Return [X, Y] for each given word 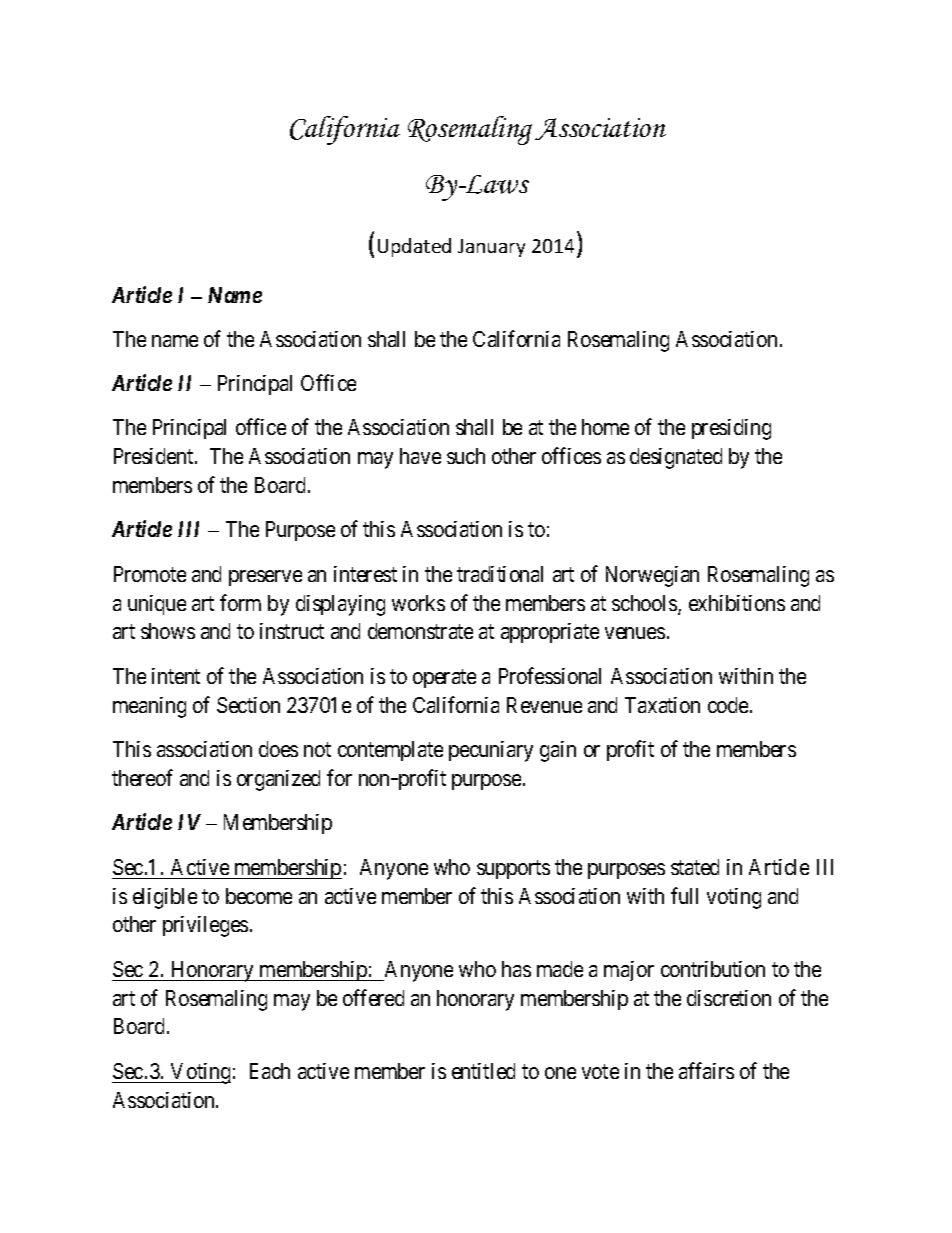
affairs [706, 1070]
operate [444, 678]
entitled [483, 1071]
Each [270, 1071]
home [605, 427]
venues [635, 633]
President [155, 456]
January [491, 248]
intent [176, 676]
